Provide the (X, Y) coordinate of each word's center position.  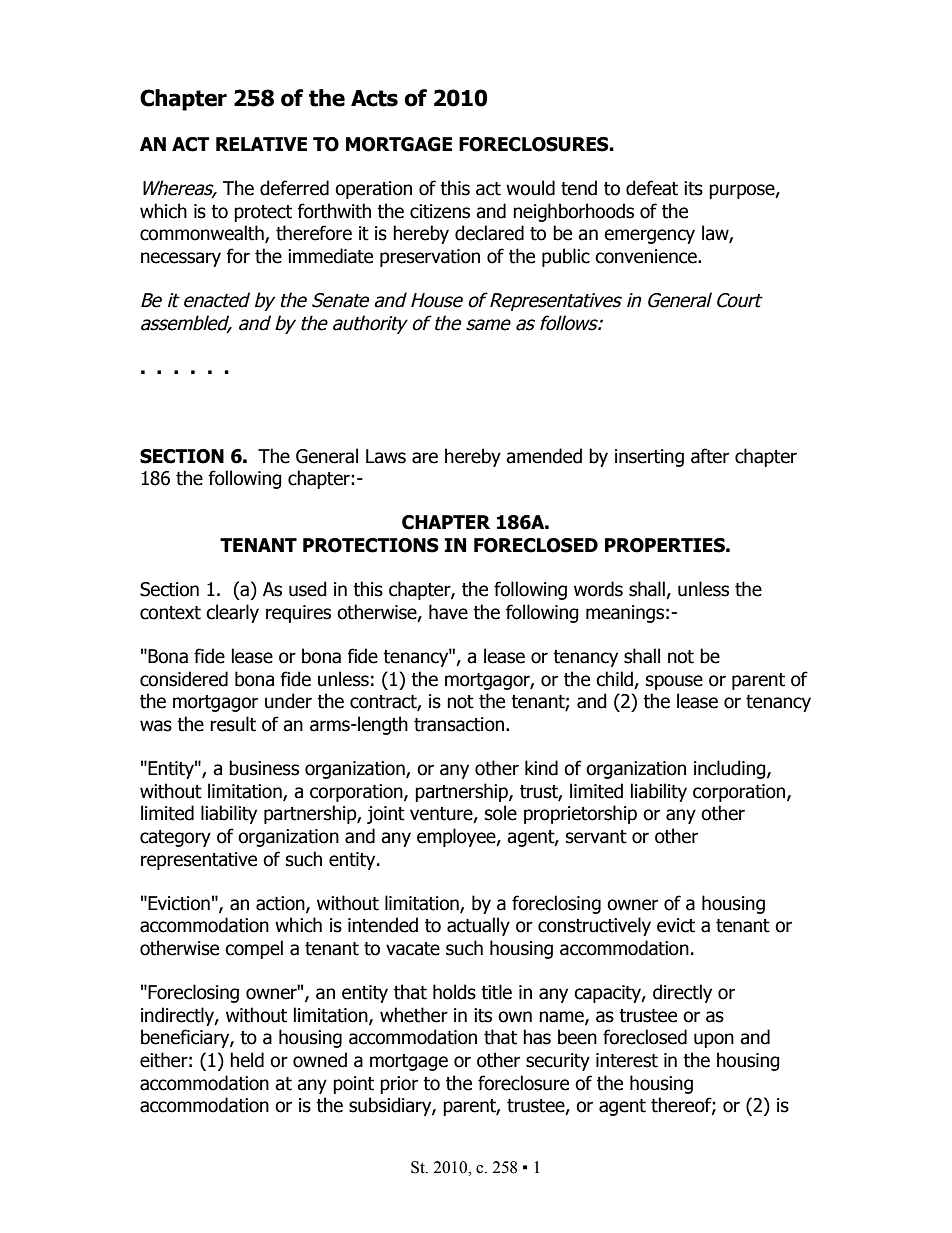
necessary (181, 259)
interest (627, 1060)
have (448, 612)
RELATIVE (261, 144)
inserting (649, 458)
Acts (374, 98)
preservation (430, 258)
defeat (652, 188)
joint (386, 815)
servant (596, 837)
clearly (232, 613)
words (598, 589)
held (247, 1060)
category (175, 838)
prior (399, 1085)
